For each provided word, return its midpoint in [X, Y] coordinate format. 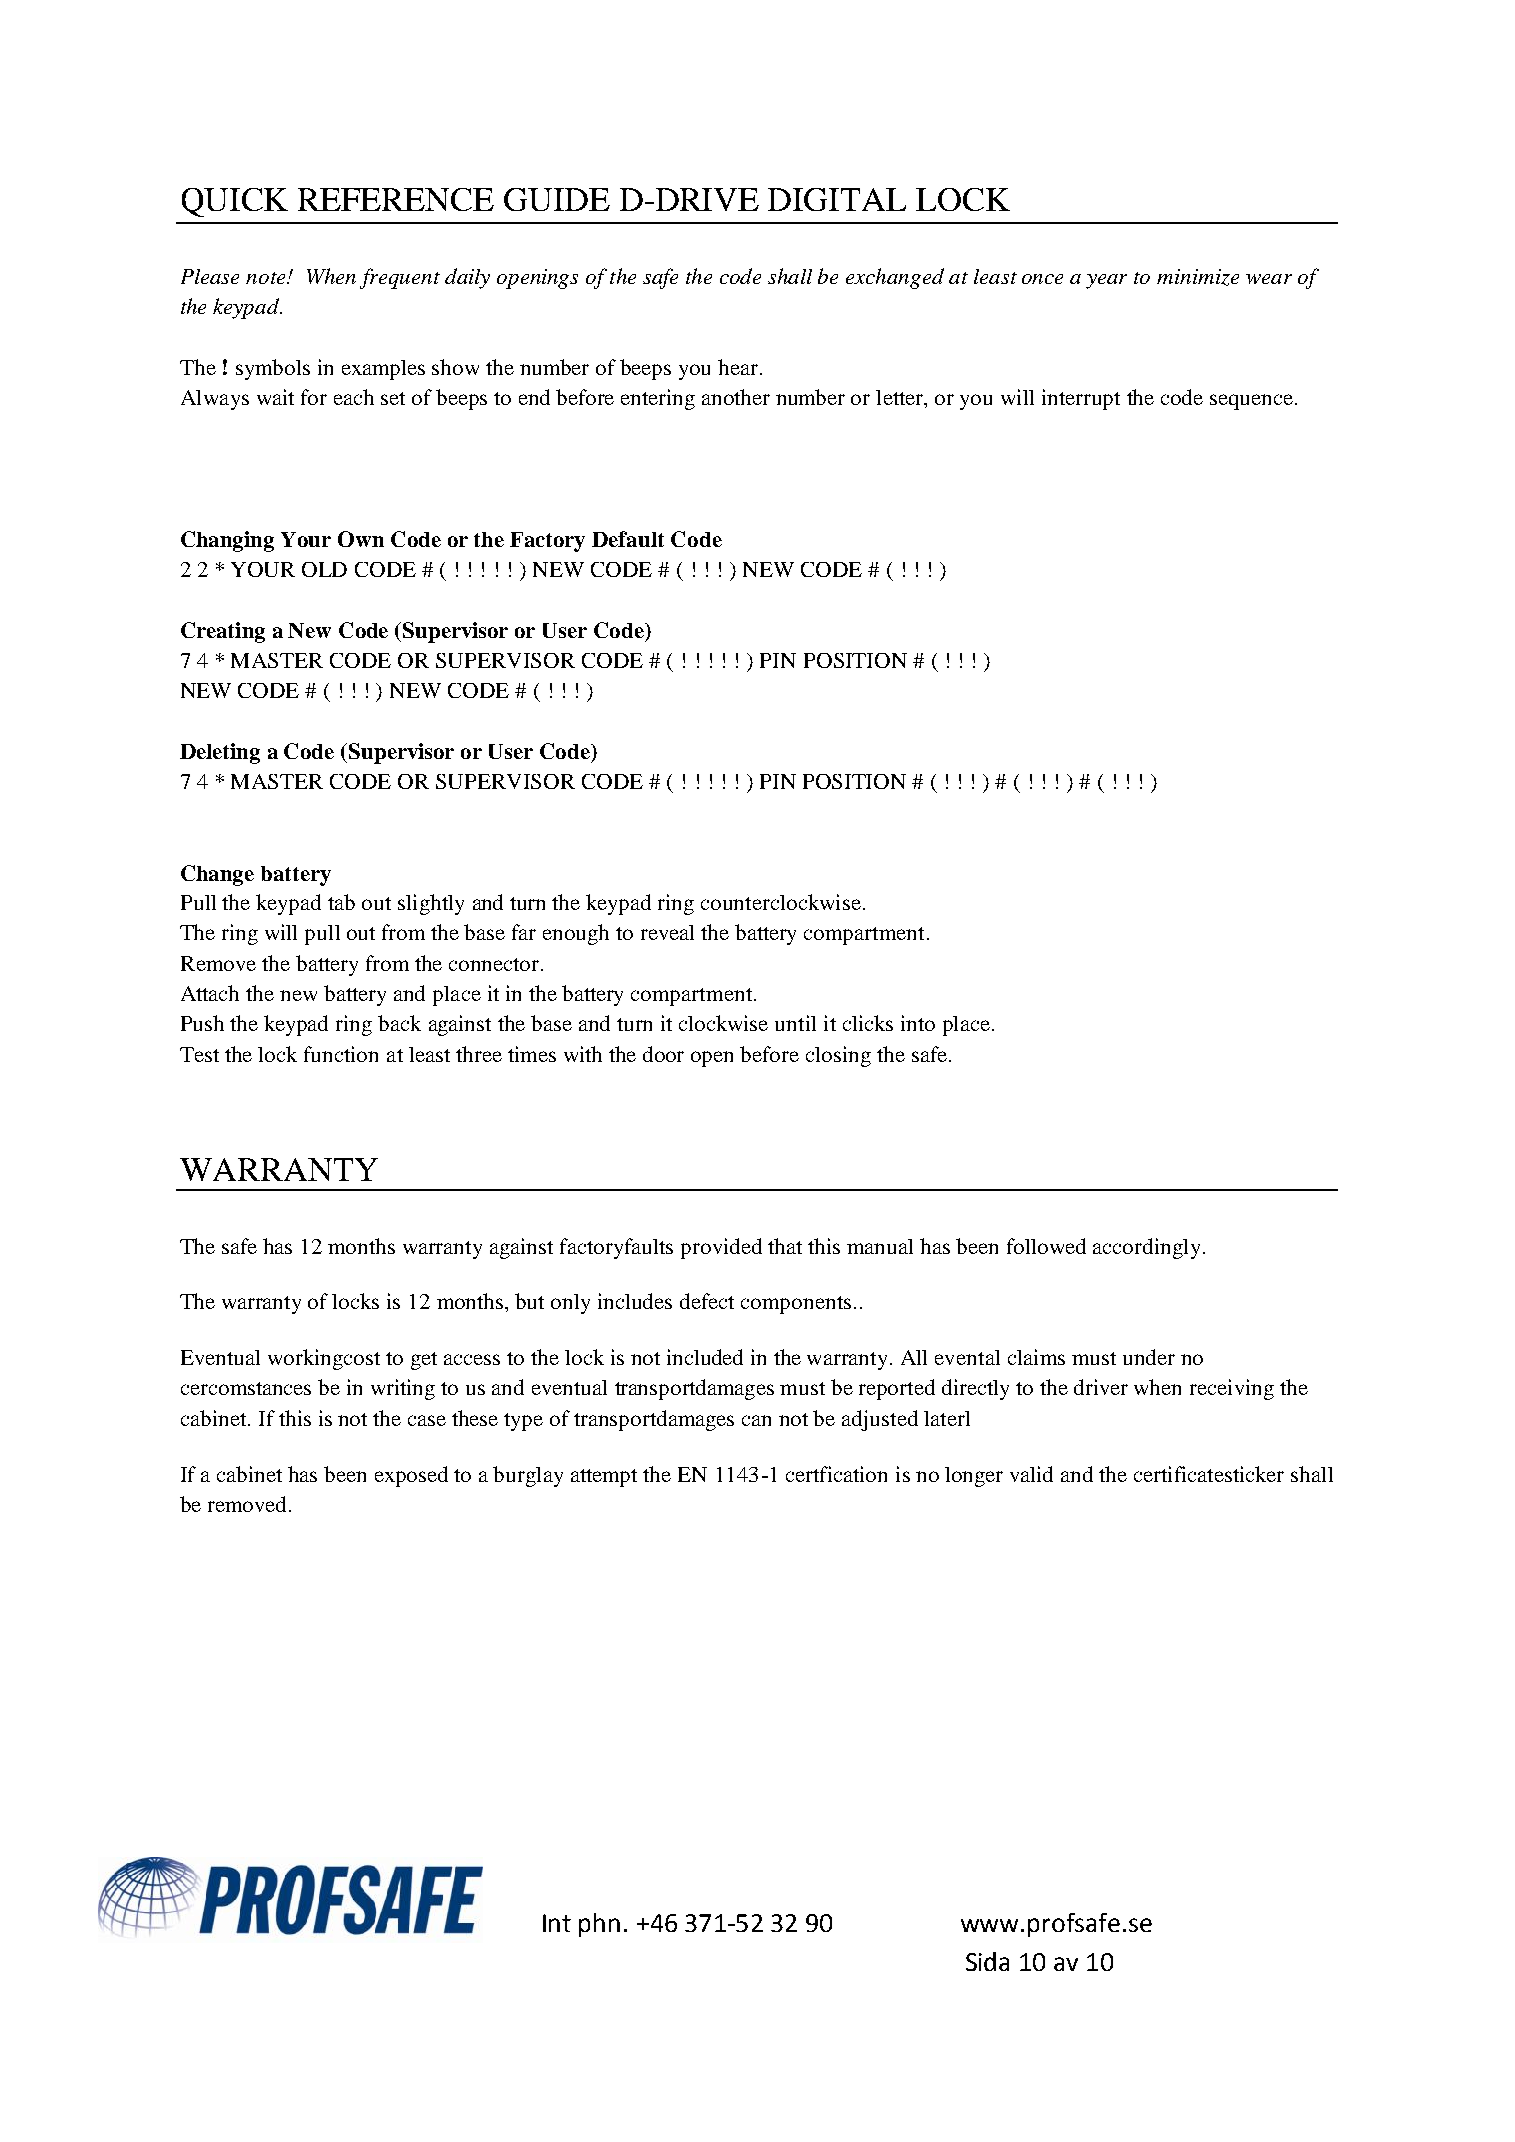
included [705, 1357]
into [918, 1023]
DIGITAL [837, 199]
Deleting [220, 753]
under [1149, 1357]
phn [599, 1925]
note [267, 278]
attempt [604, 1478]
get [424, 1361]
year [1106, 281]
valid [1031, 1474]
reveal [667, 932]
